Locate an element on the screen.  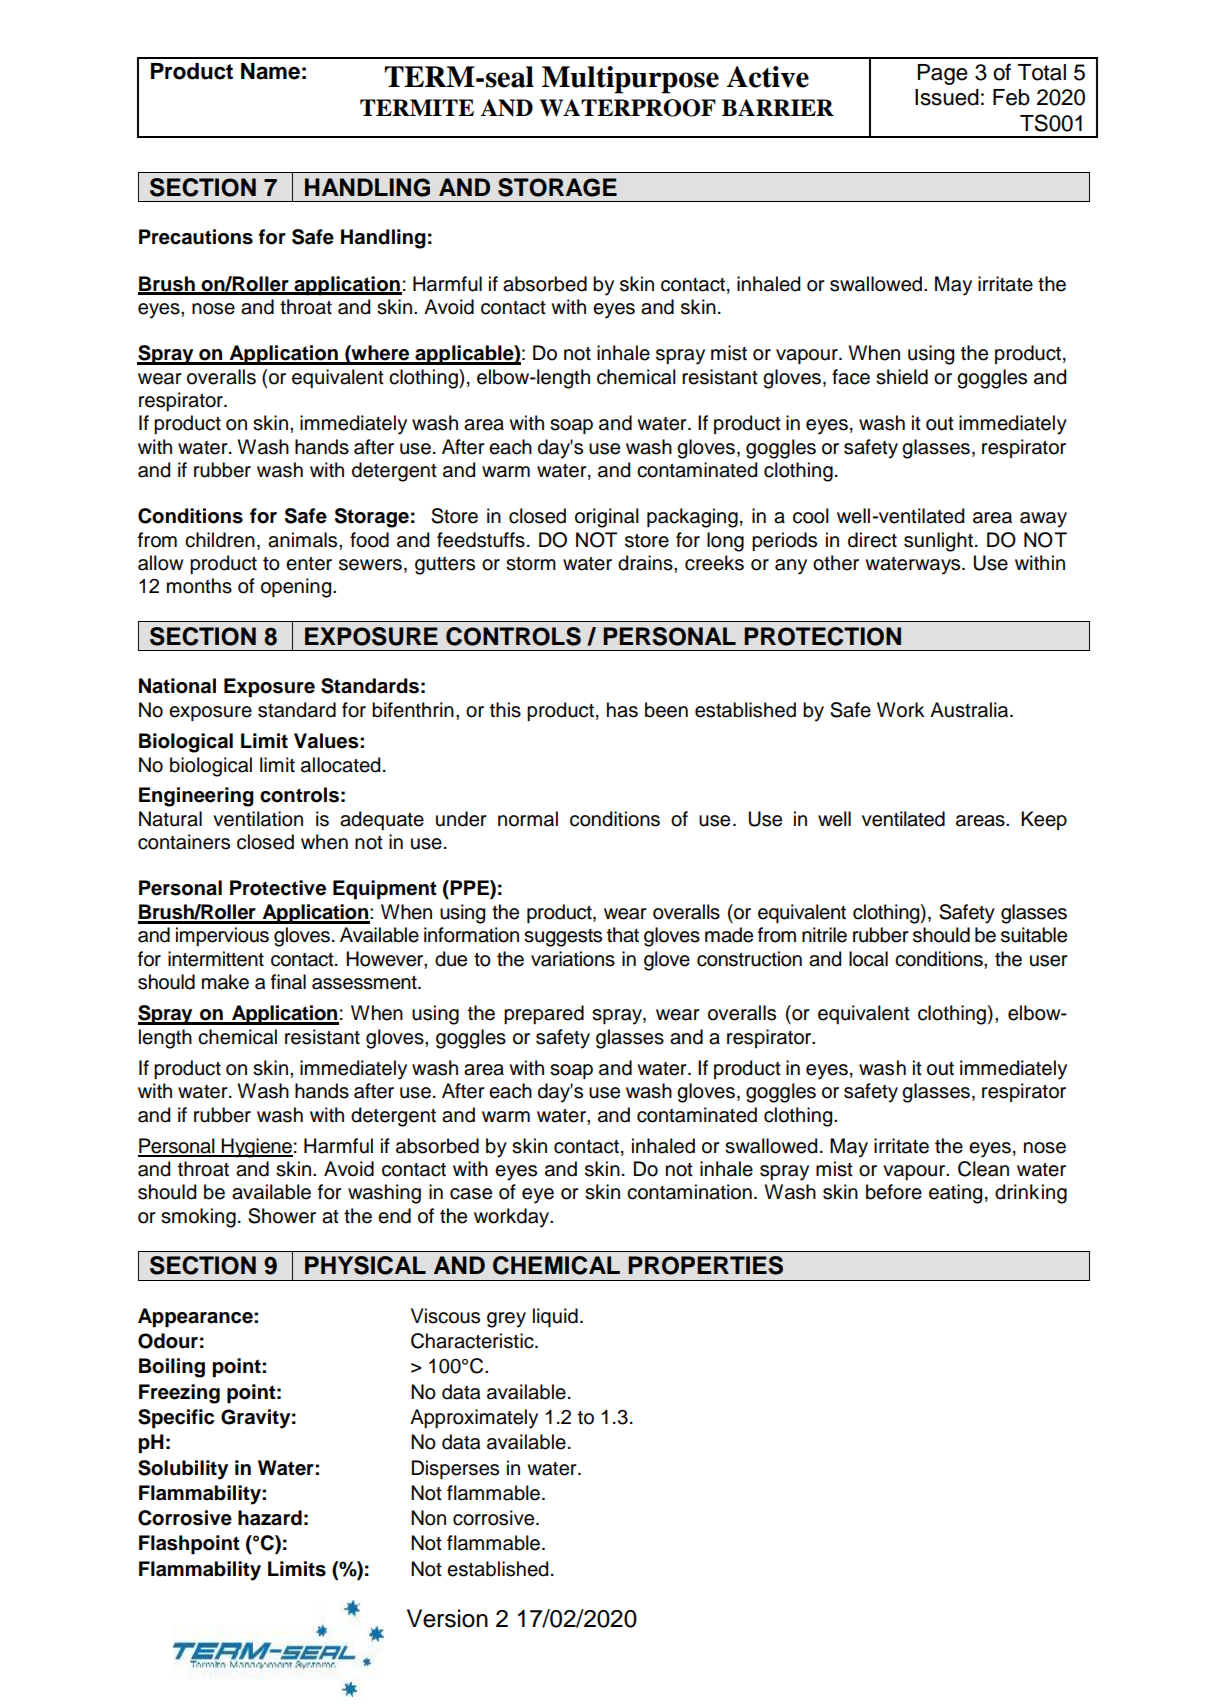
Keep is located at coordinates (1044, 820).
